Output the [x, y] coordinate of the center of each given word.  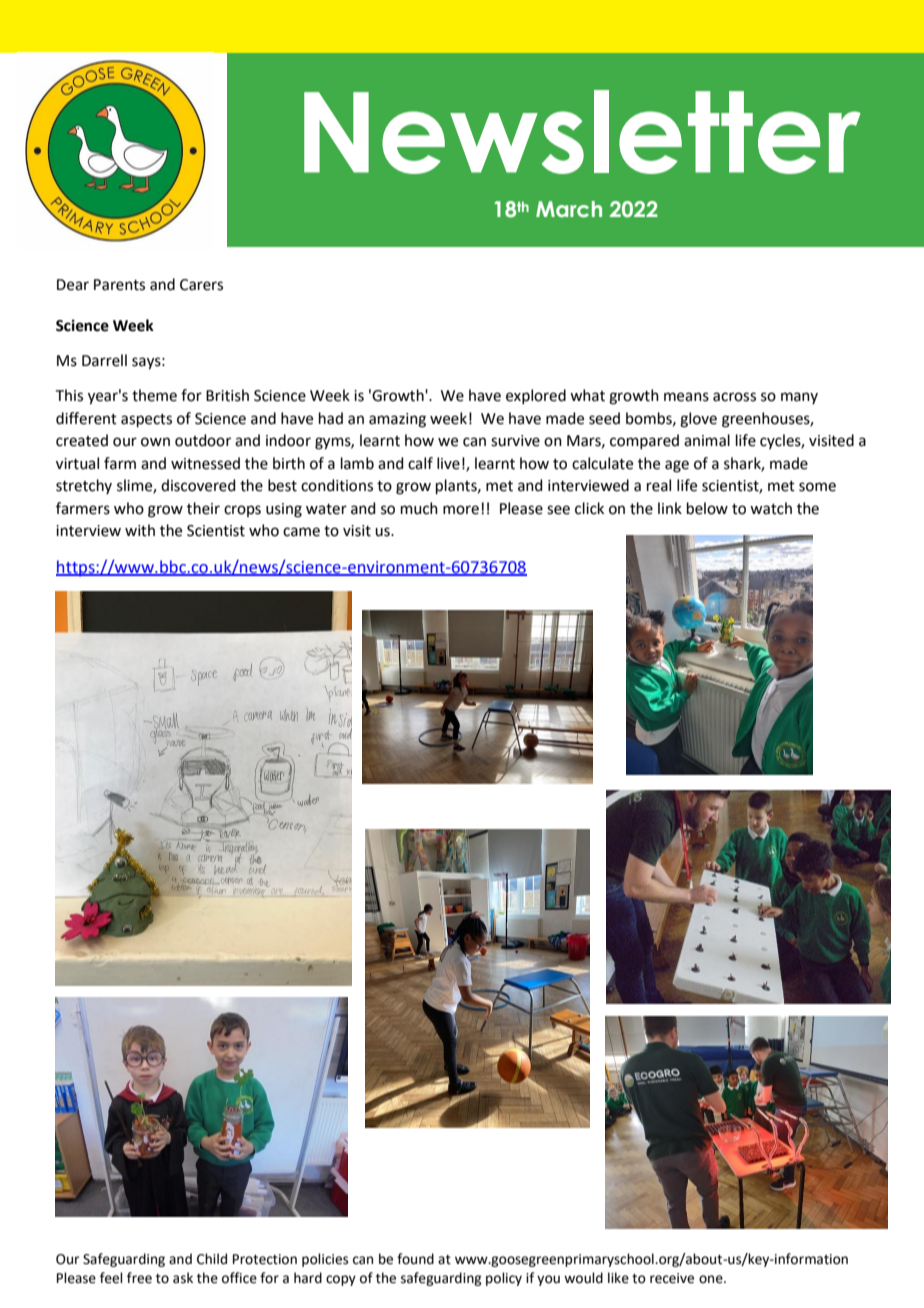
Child [212, 1259]
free [139, 1278]
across [734, 397]
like [618, 1278]
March [569, 209]
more [461, 510]
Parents [119, 285]
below [707, 508]
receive [672, 1278]
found [415, 1259]
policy [504, 1279]
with [140, 530]
